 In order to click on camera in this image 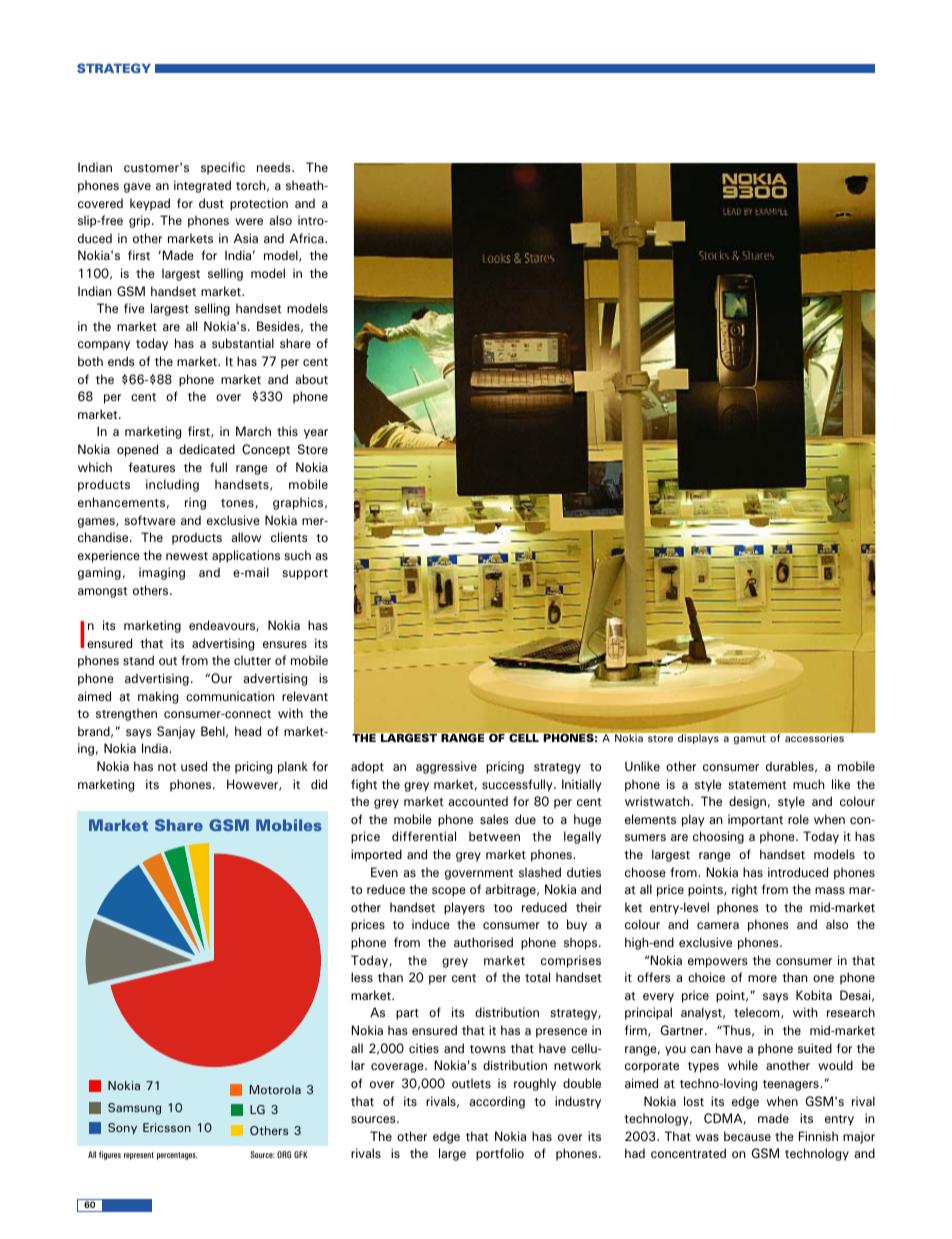, I will do `click(718, 925)`.
